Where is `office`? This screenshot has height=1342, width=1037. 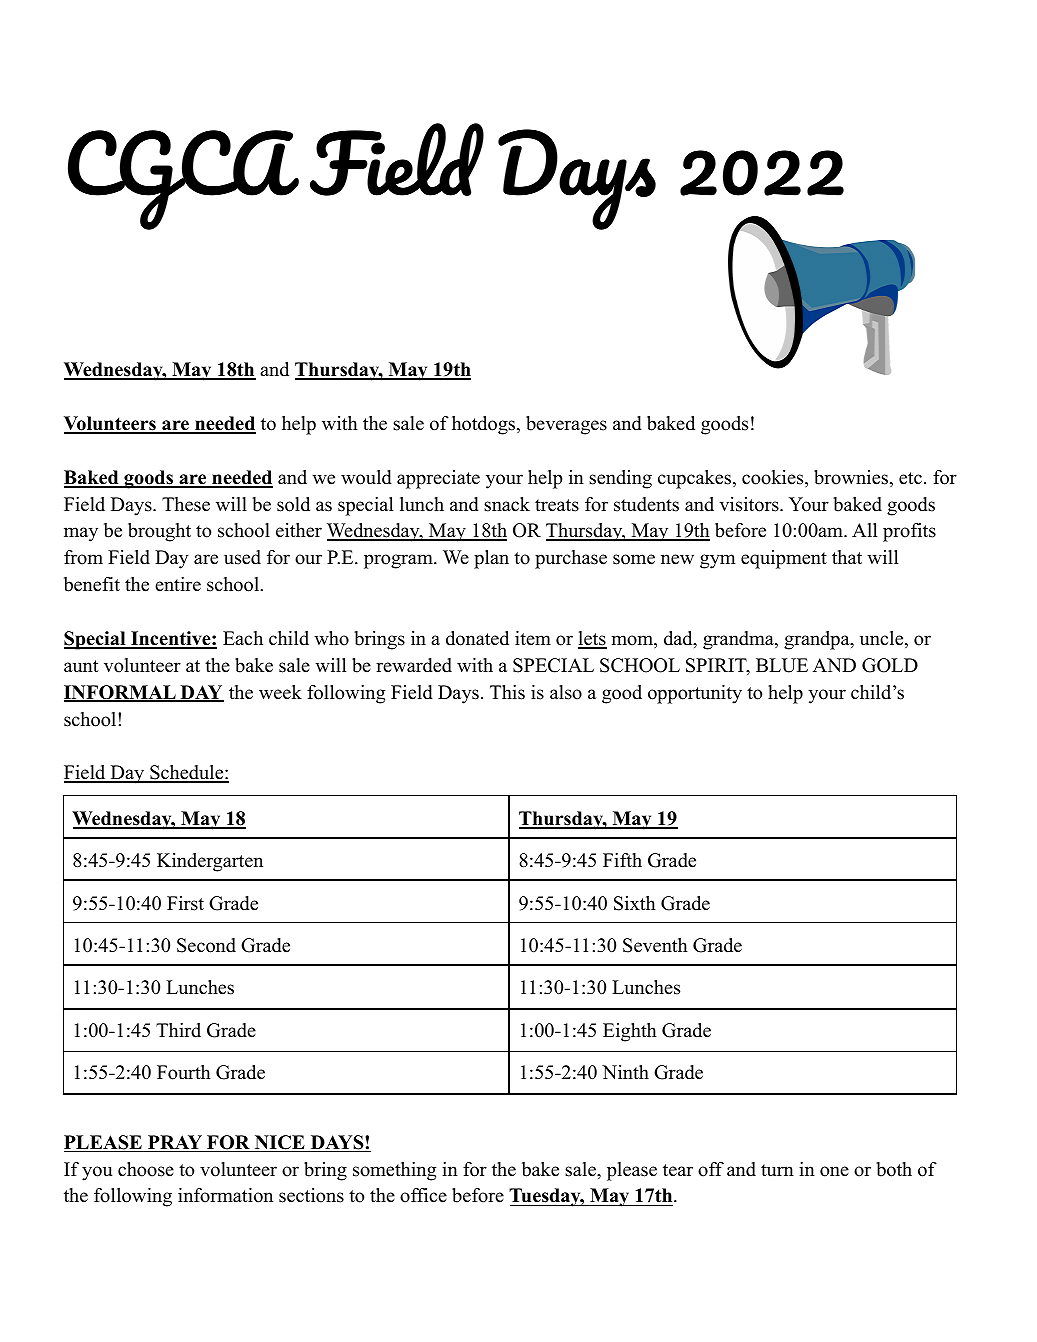
office is located at coordinates (423, 1195).
